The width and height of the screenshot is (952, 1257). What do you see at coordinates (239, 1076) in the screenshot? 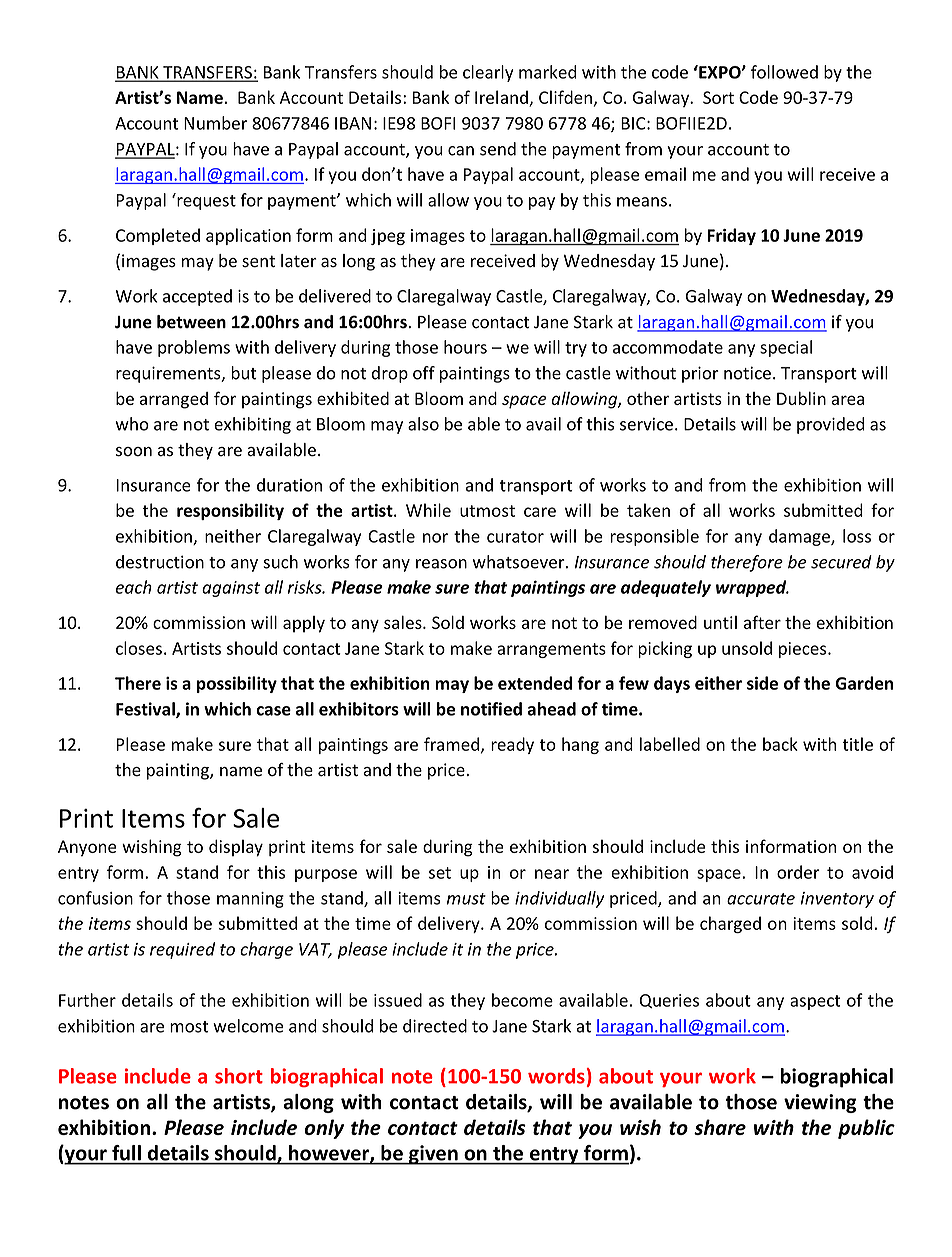
I see `short` at bounding box center [239, 1076].
